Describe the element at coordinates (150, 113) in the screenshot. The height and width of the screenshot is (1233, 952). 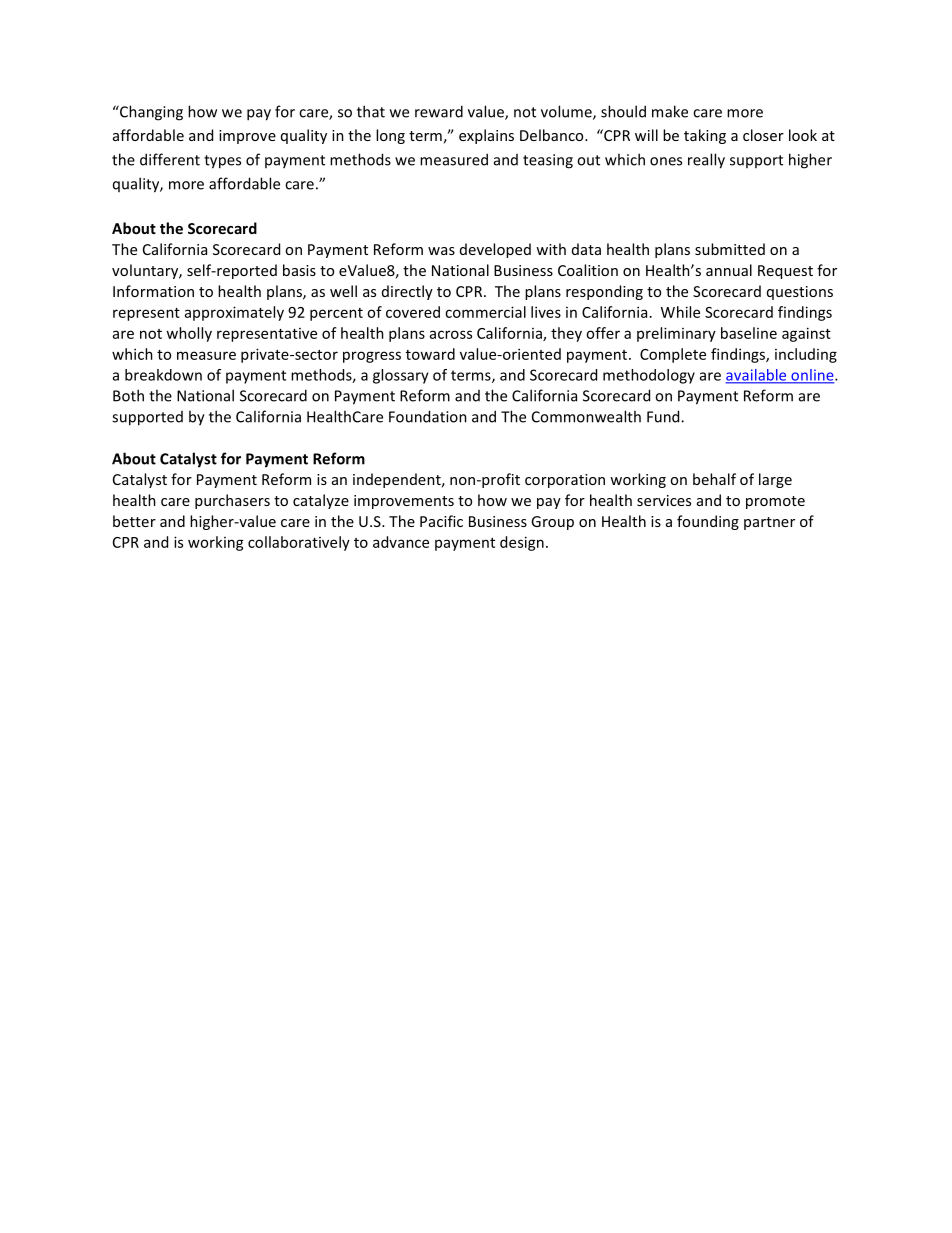
I see `Changing` at that location.
